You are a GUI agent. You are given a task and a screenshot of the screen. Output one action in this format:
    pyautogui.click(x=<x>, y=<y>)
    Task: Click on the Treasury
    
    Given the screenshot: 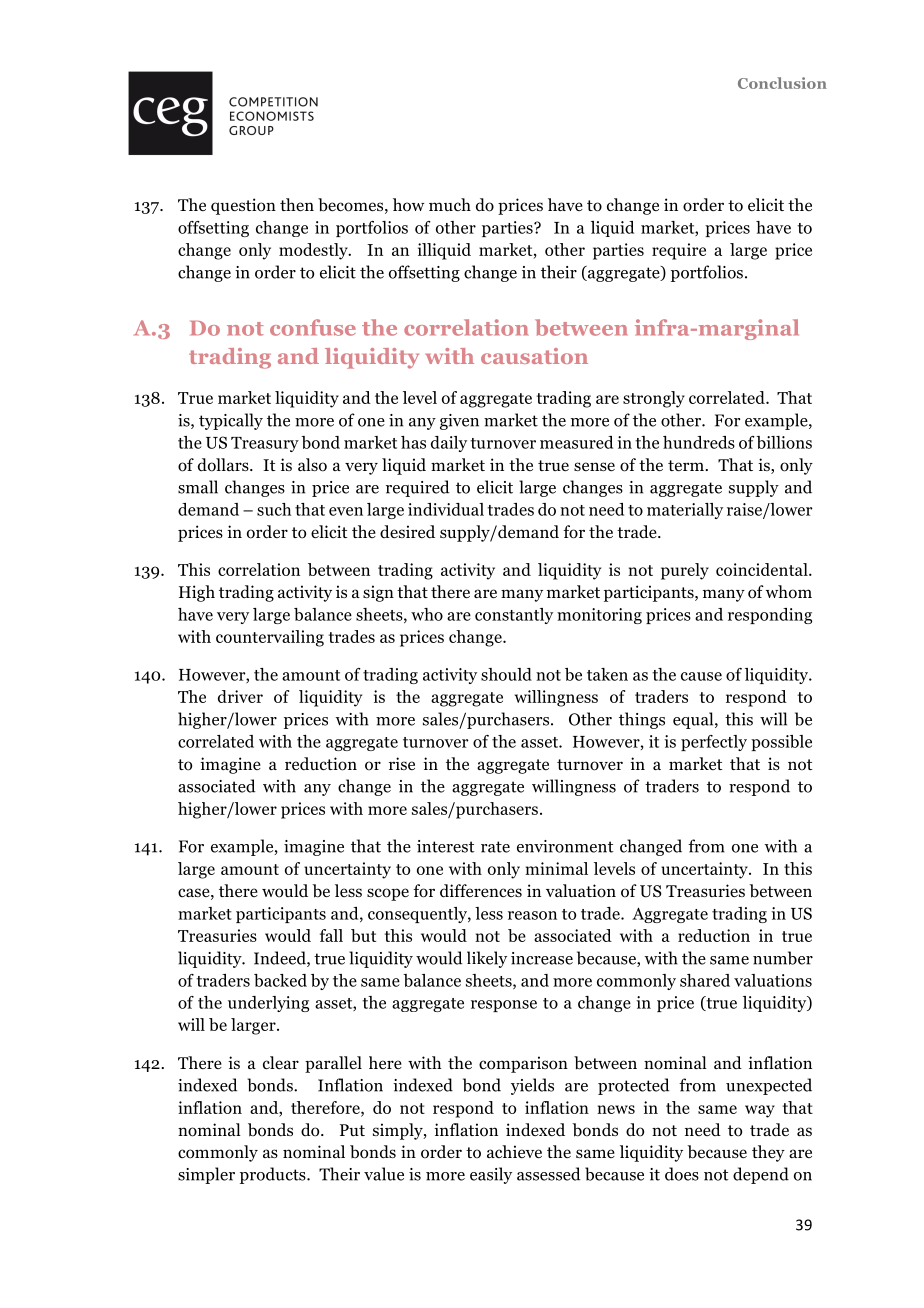 What is the action you would take?
    pyautogui.click(x=265, y=444)
